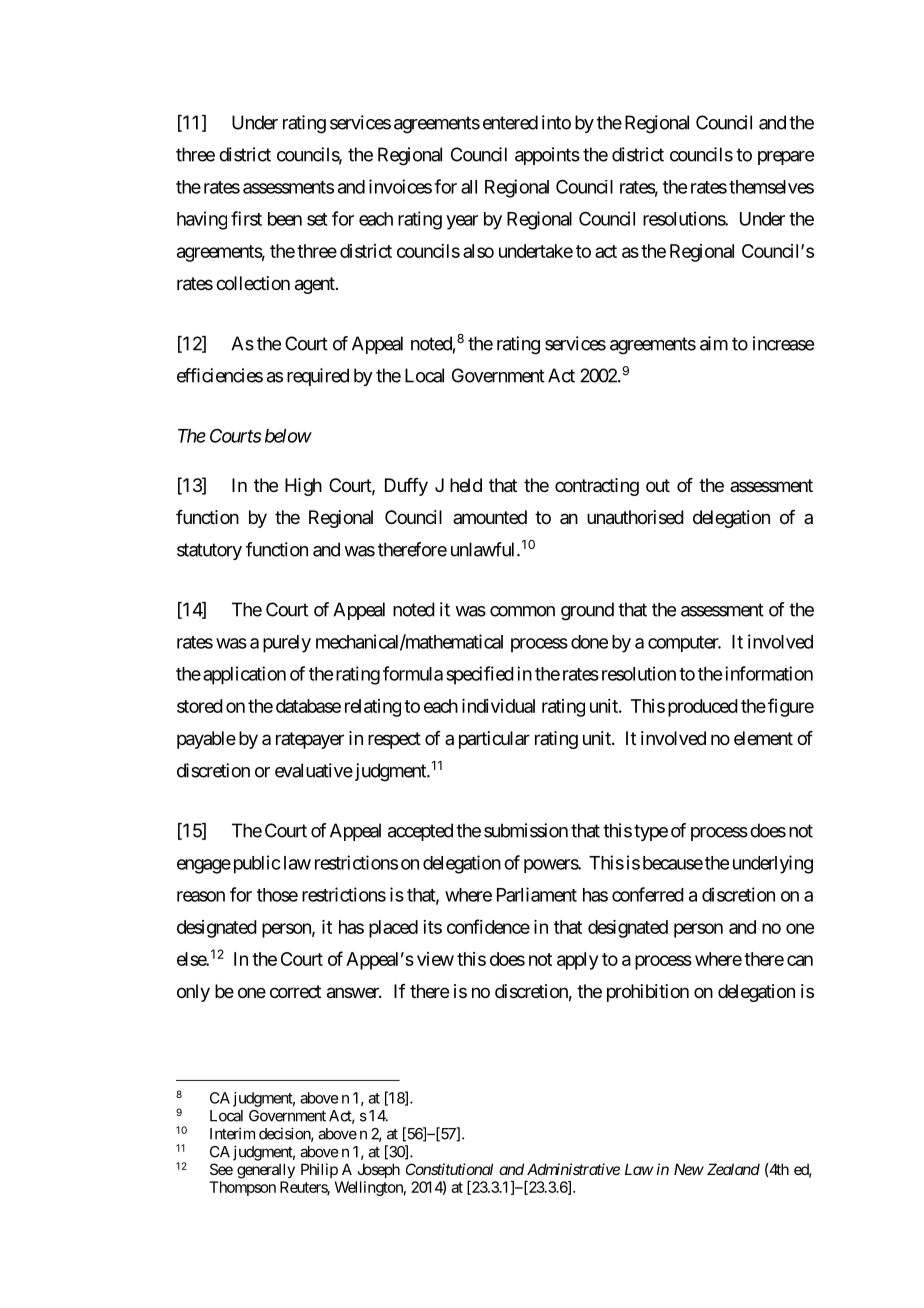 The width and height of the image is (924, 1308). Describe the element at coordinates (786, 158) in the image. I see `prepare` at that location.
